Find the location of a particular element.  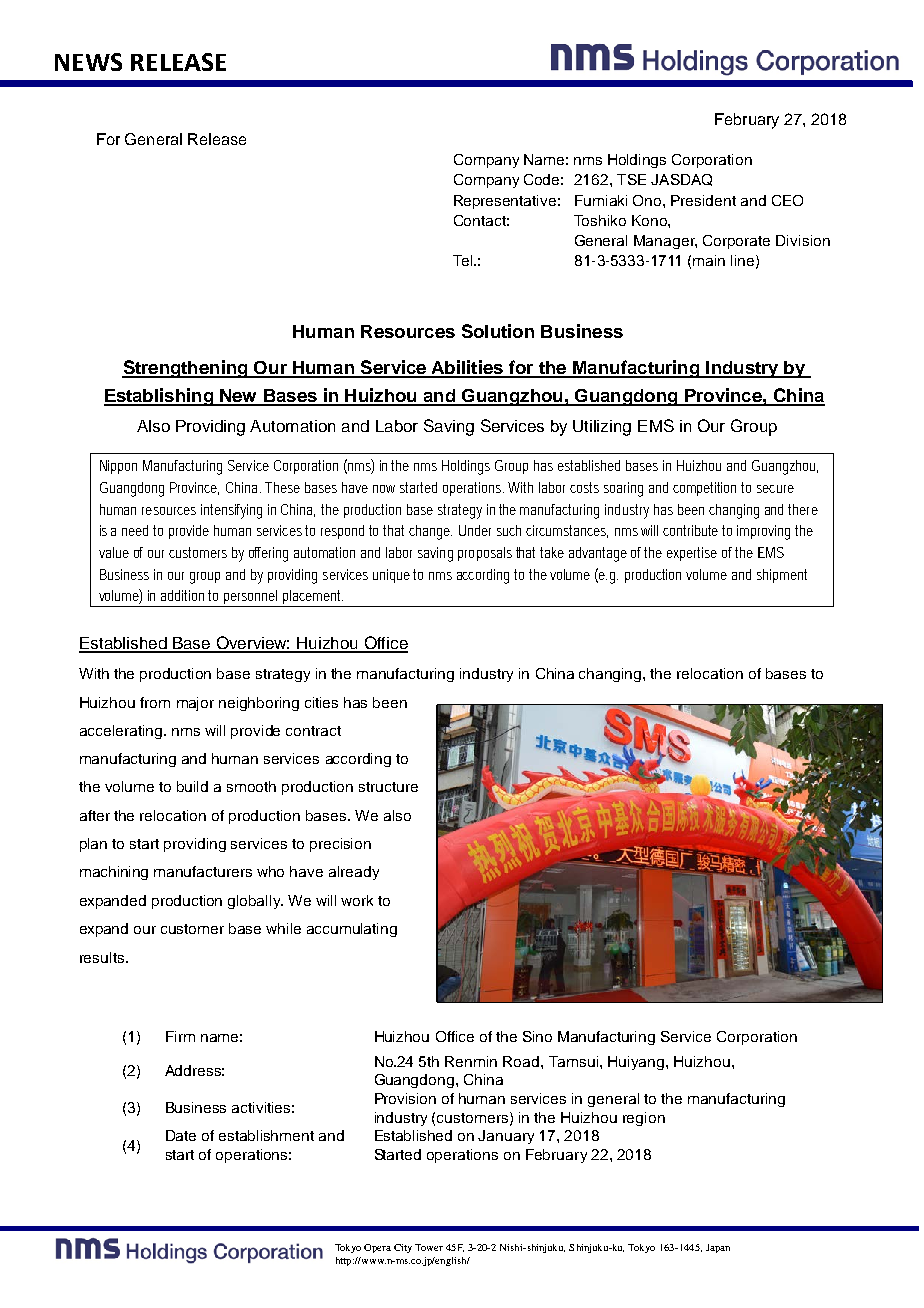

change is located at coordinates (430, 532).
